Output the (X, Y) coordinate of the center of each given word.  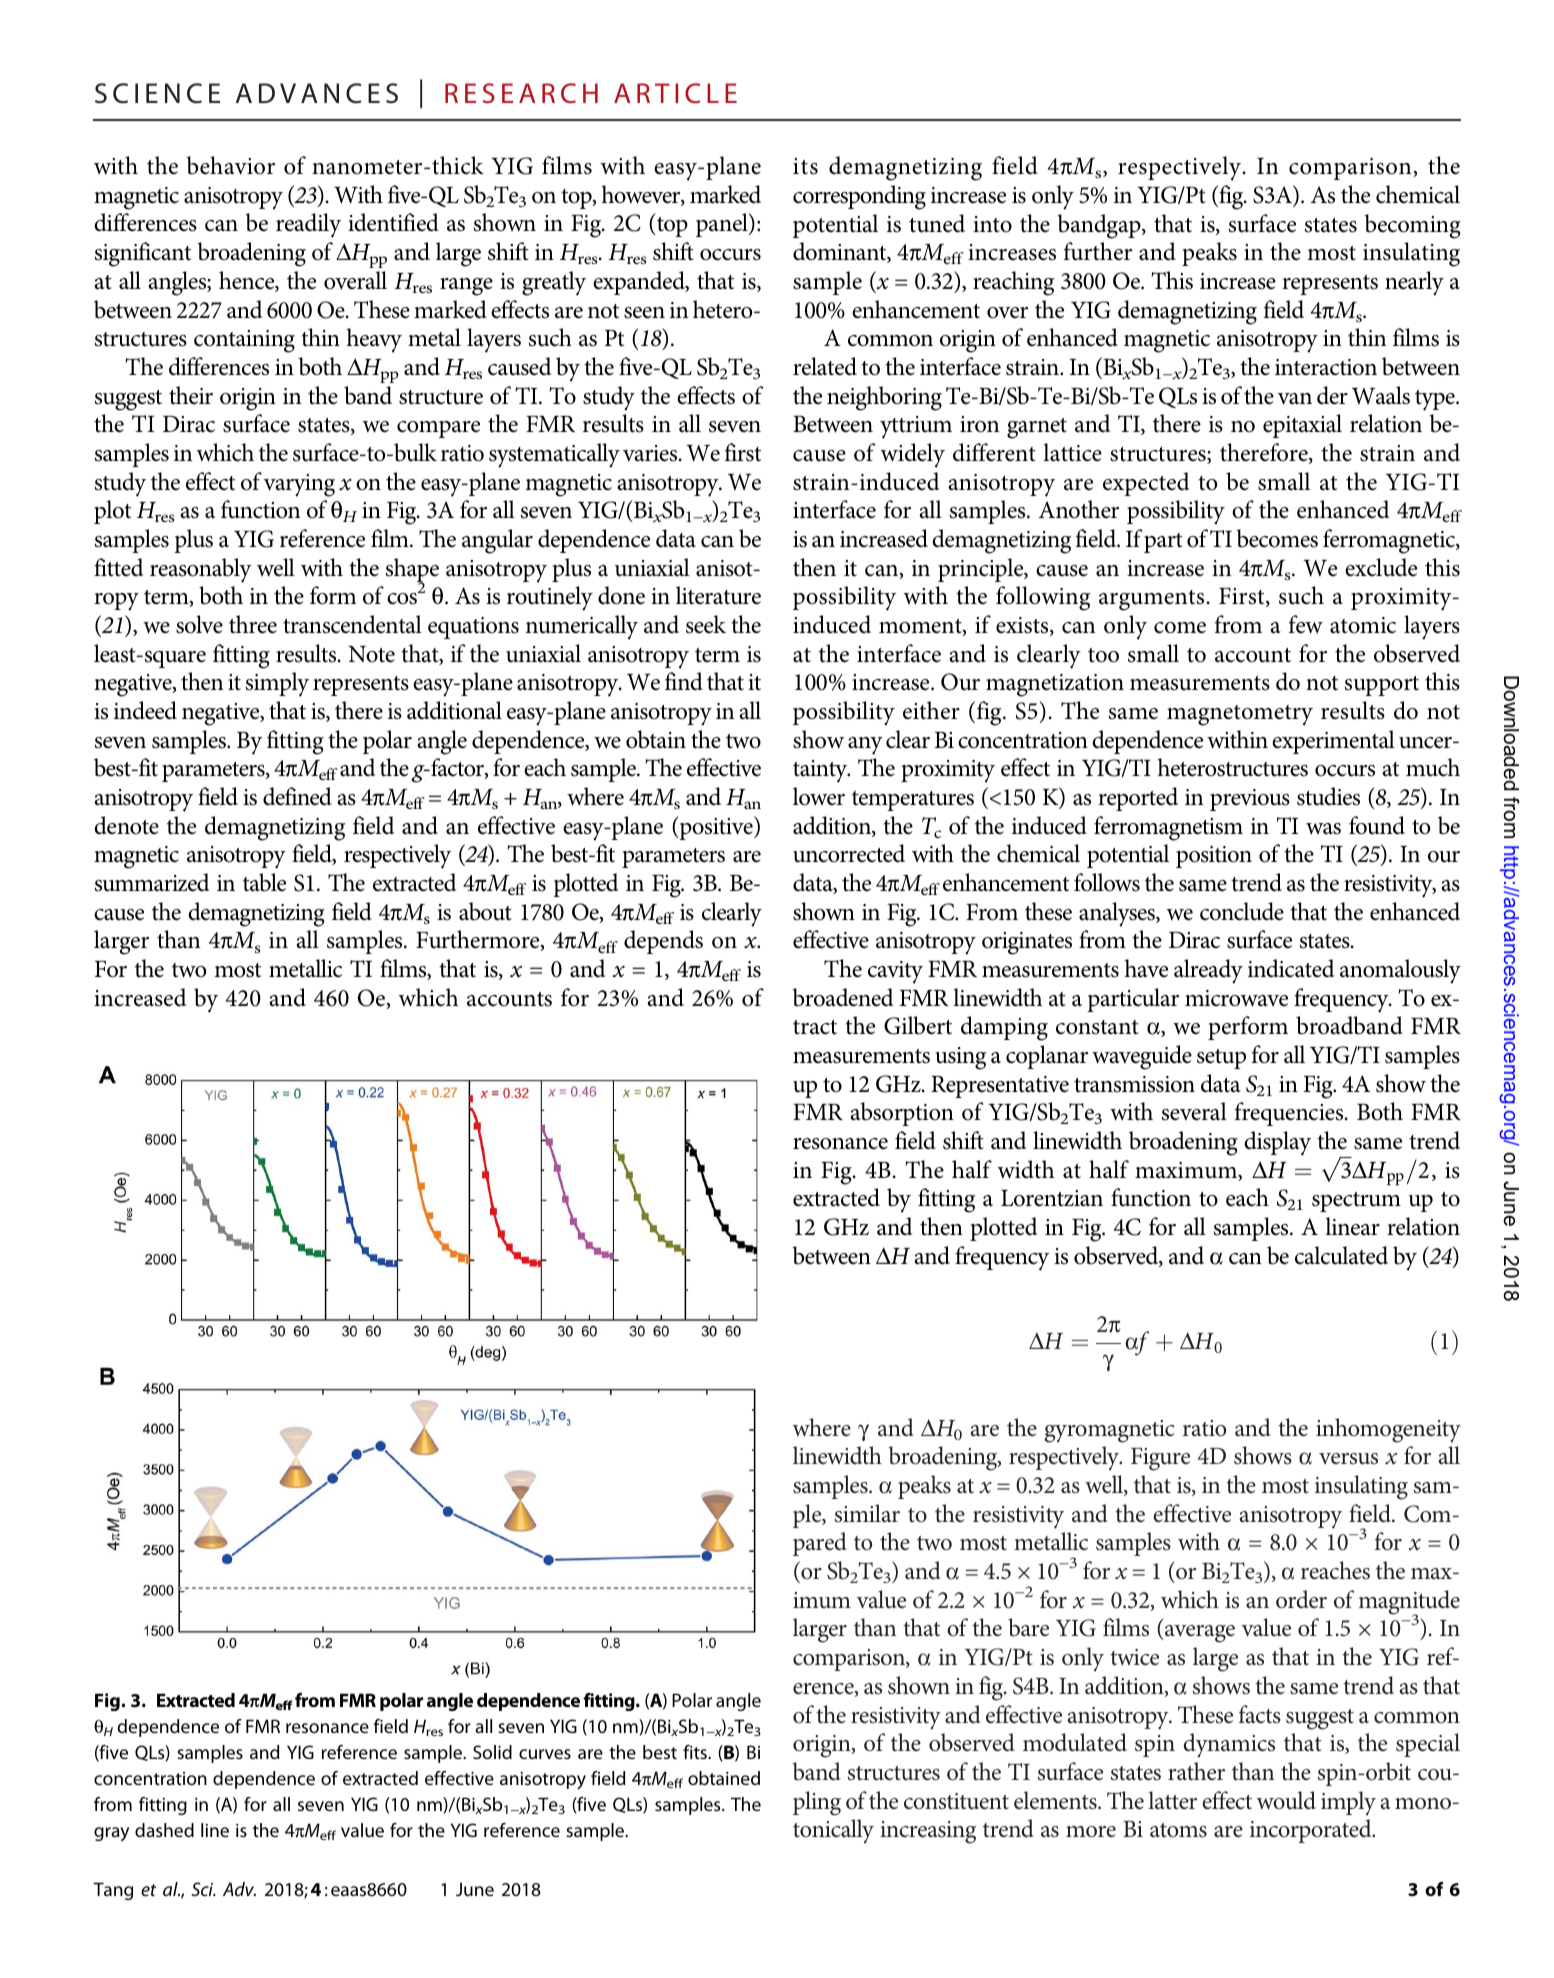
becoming (1412, 226)
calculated (1341, 1255)
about (485, 911)
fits (696, 1752)
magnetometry (1240, 715)
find (684, 681)
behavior (230, 165)
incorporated (1312, 1831)
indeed (145, 710)
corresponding (859, 197)
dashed (164, 1830)
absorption (902, 1114)
